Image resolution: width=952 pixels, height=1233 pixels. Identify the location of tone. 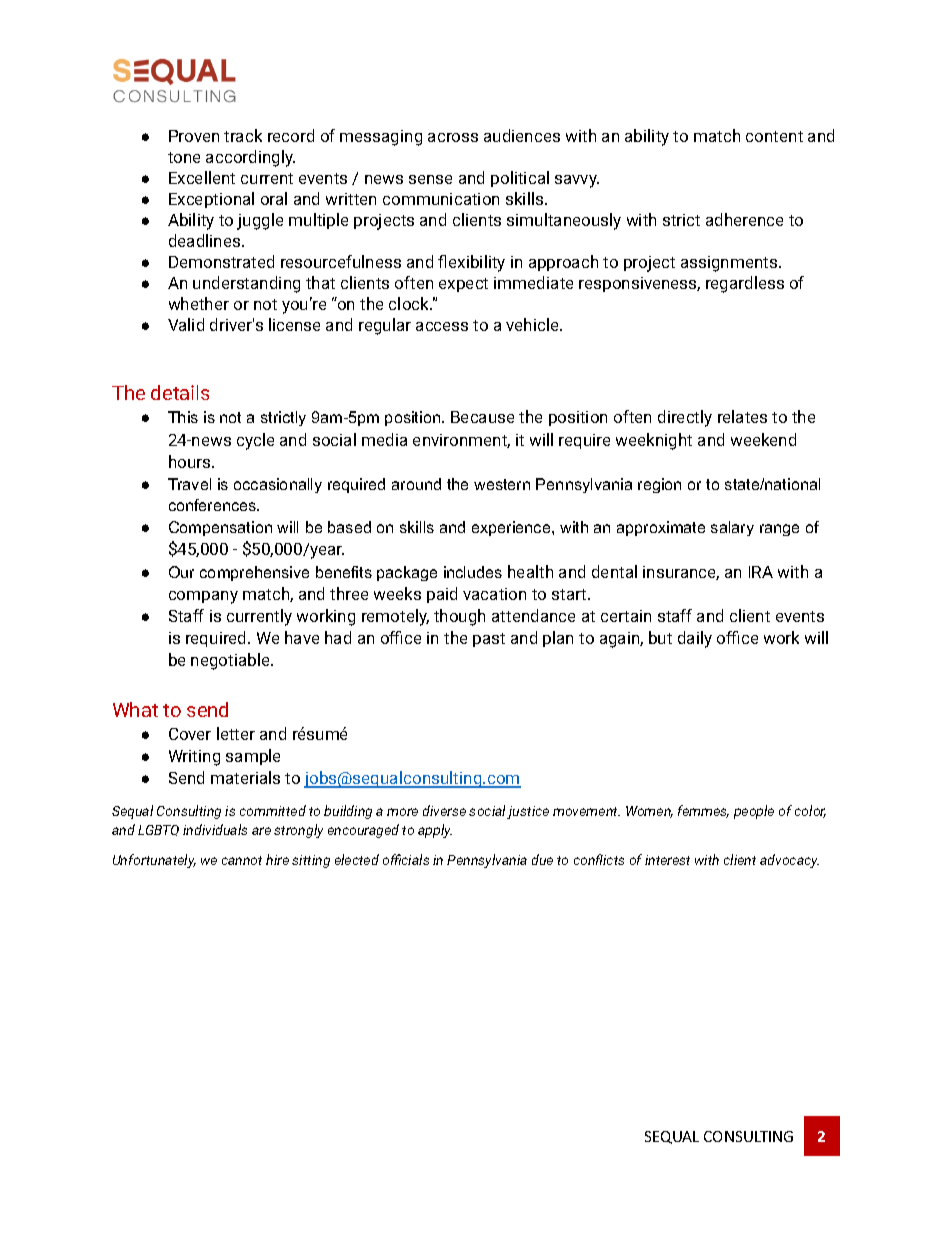
(184, 157).
